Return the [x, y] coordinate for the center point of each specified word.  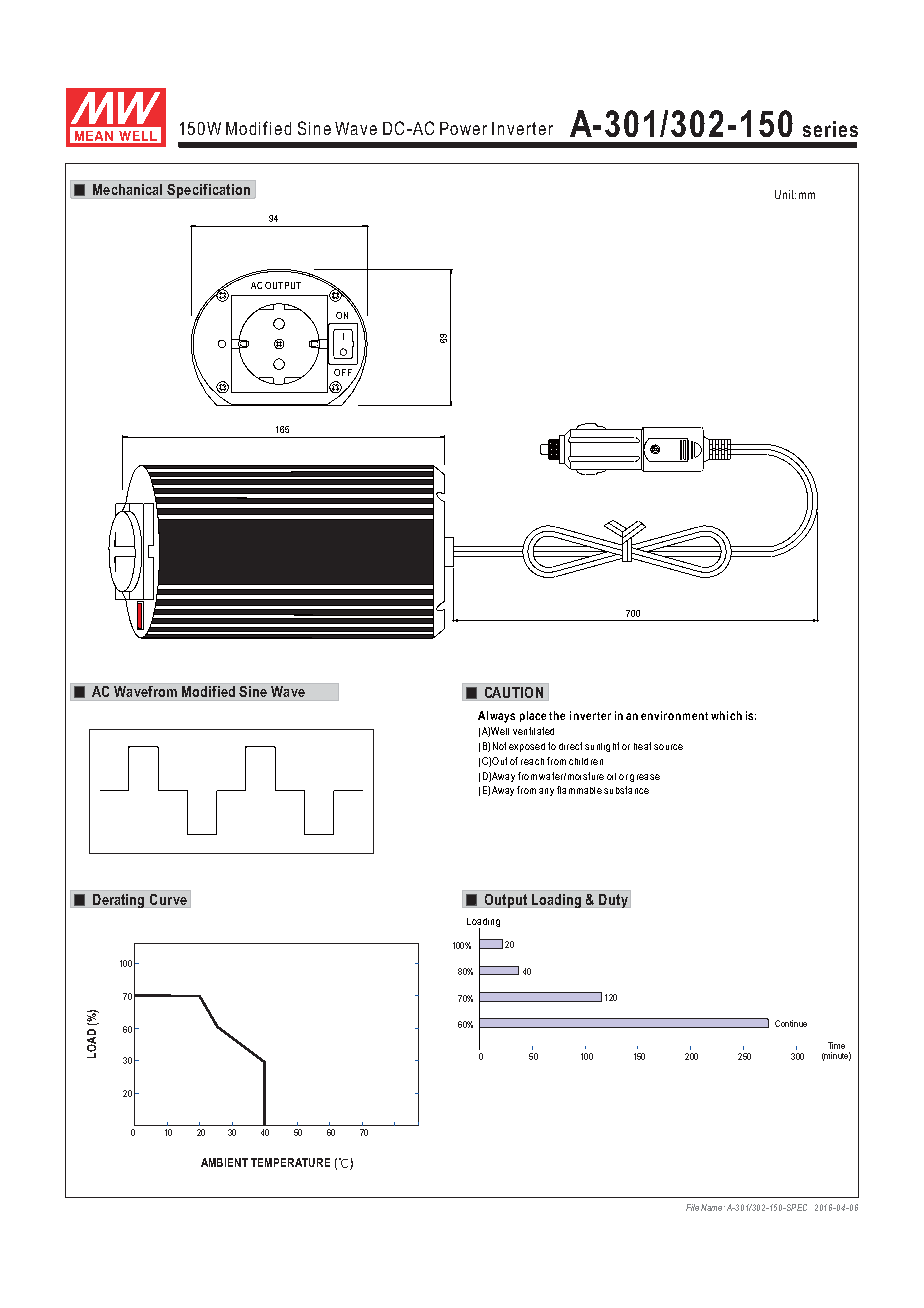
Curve [168, 901]
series [830, 129]
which [726, 715]
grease [645, 778]
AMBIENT [224, 1162]
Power [463, 128]
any [546, 792]
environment [674, 715]
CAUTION [513, 694]
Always [496, 717]
